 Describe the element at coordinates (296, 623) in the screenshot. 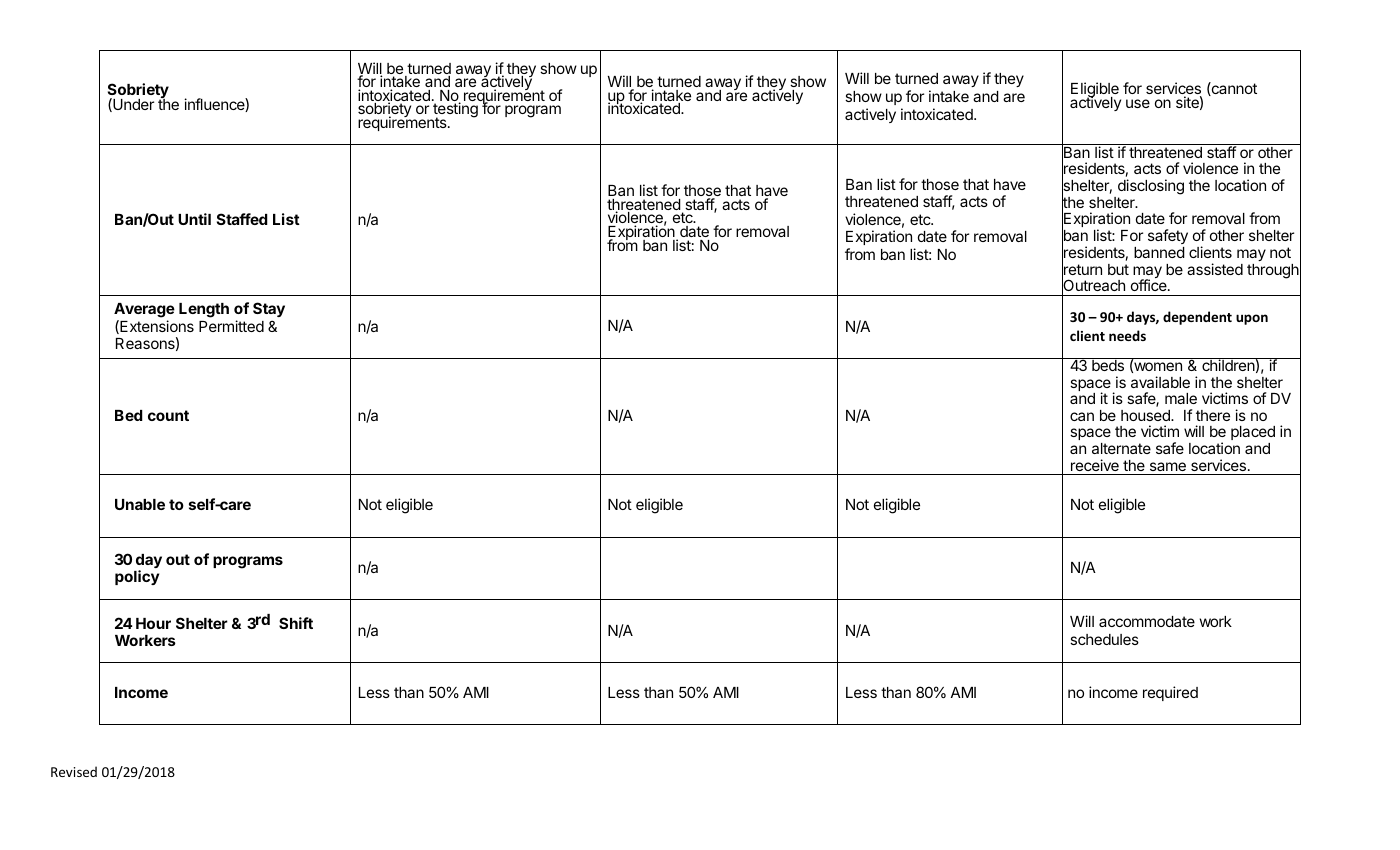

I see `Shift` at that location.
